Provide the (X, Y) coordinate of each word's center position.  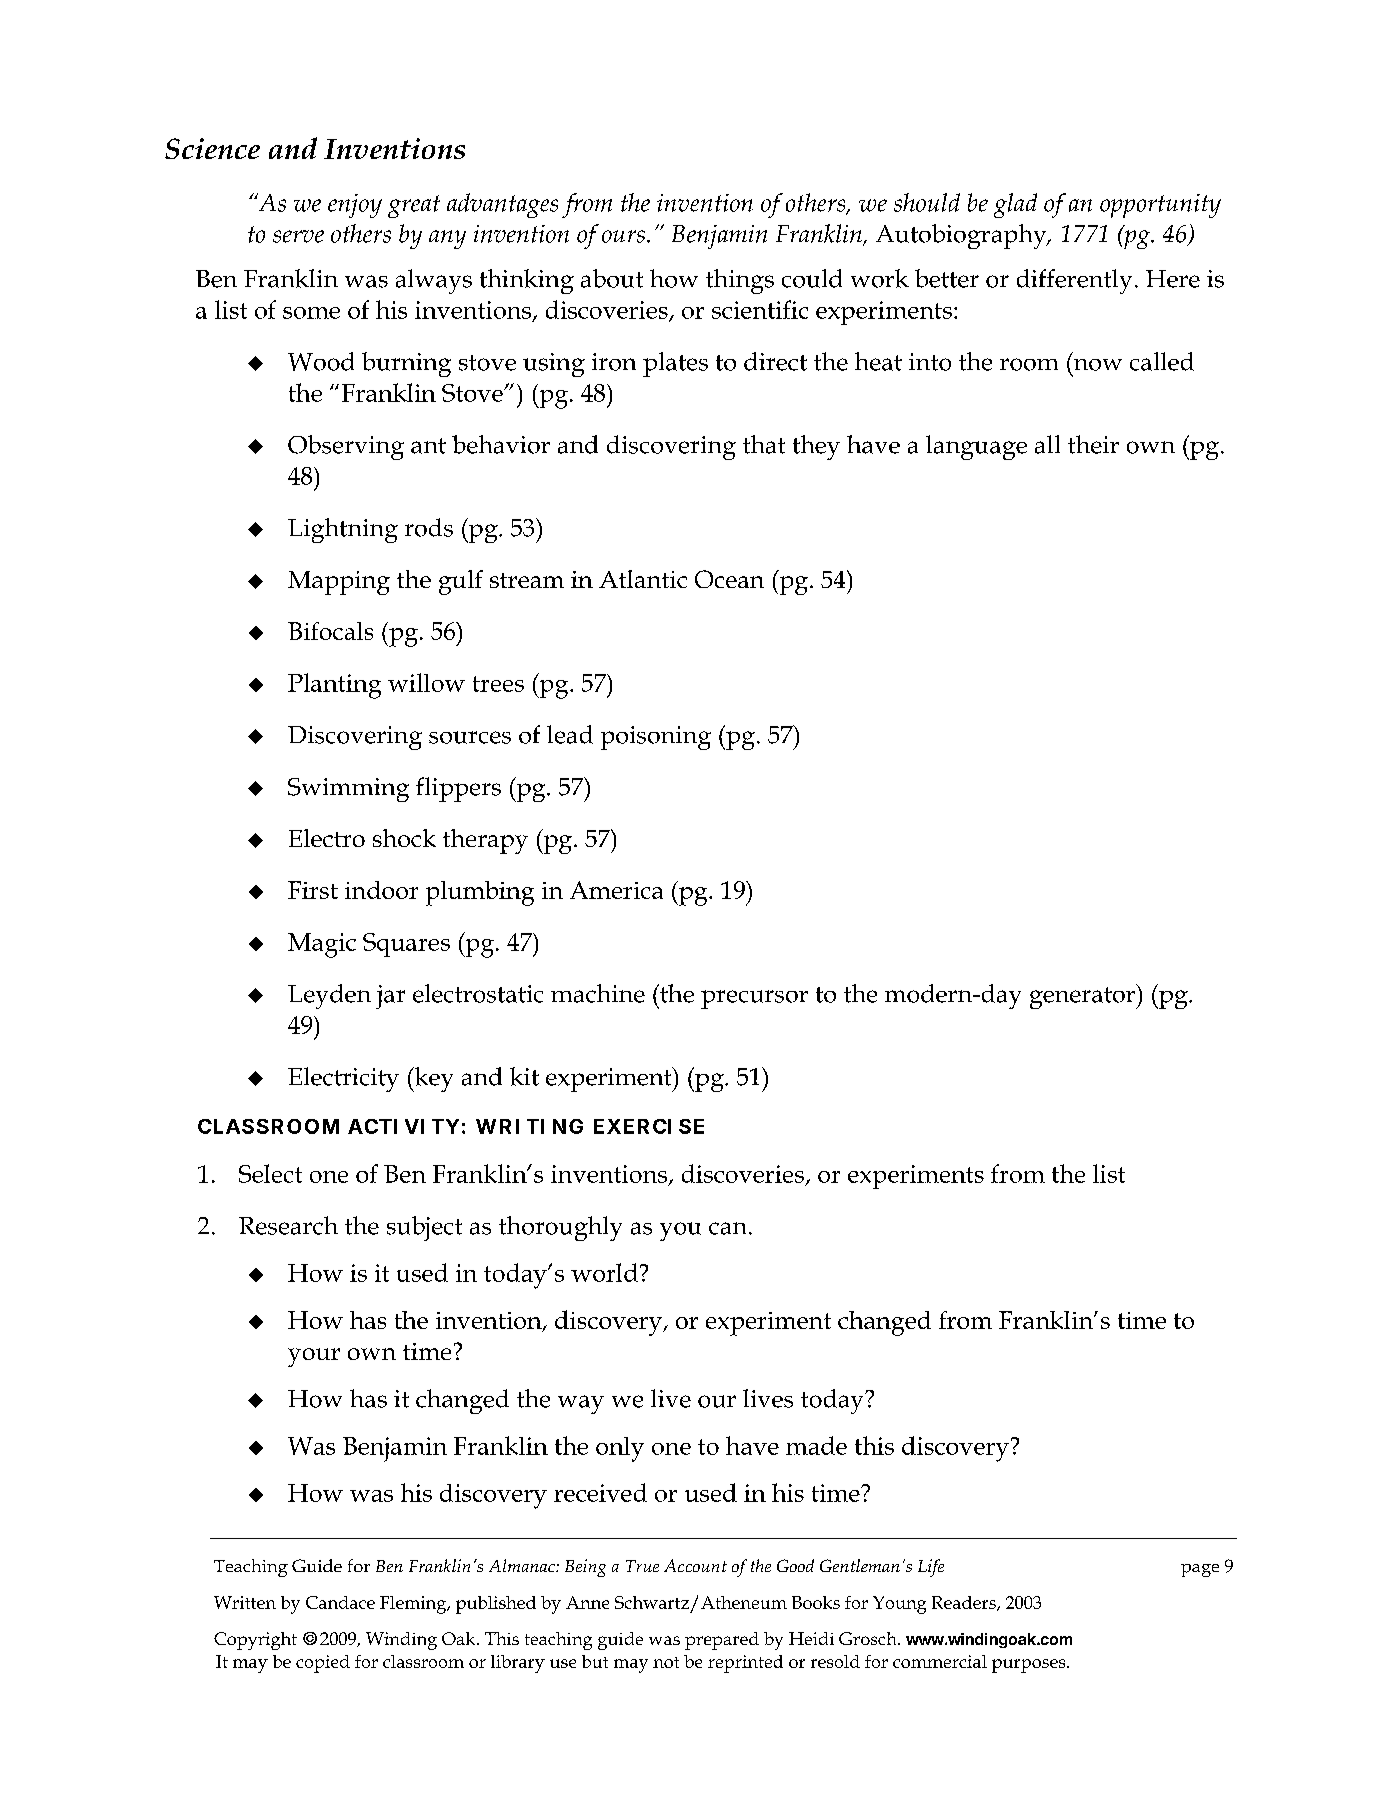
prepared (722, 1641)
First (313, 890)
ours (623, 236)
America (616, 890)
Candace (340, 1602)
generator (1084, 996)
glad (1015, 205)
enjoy (355, 206)
